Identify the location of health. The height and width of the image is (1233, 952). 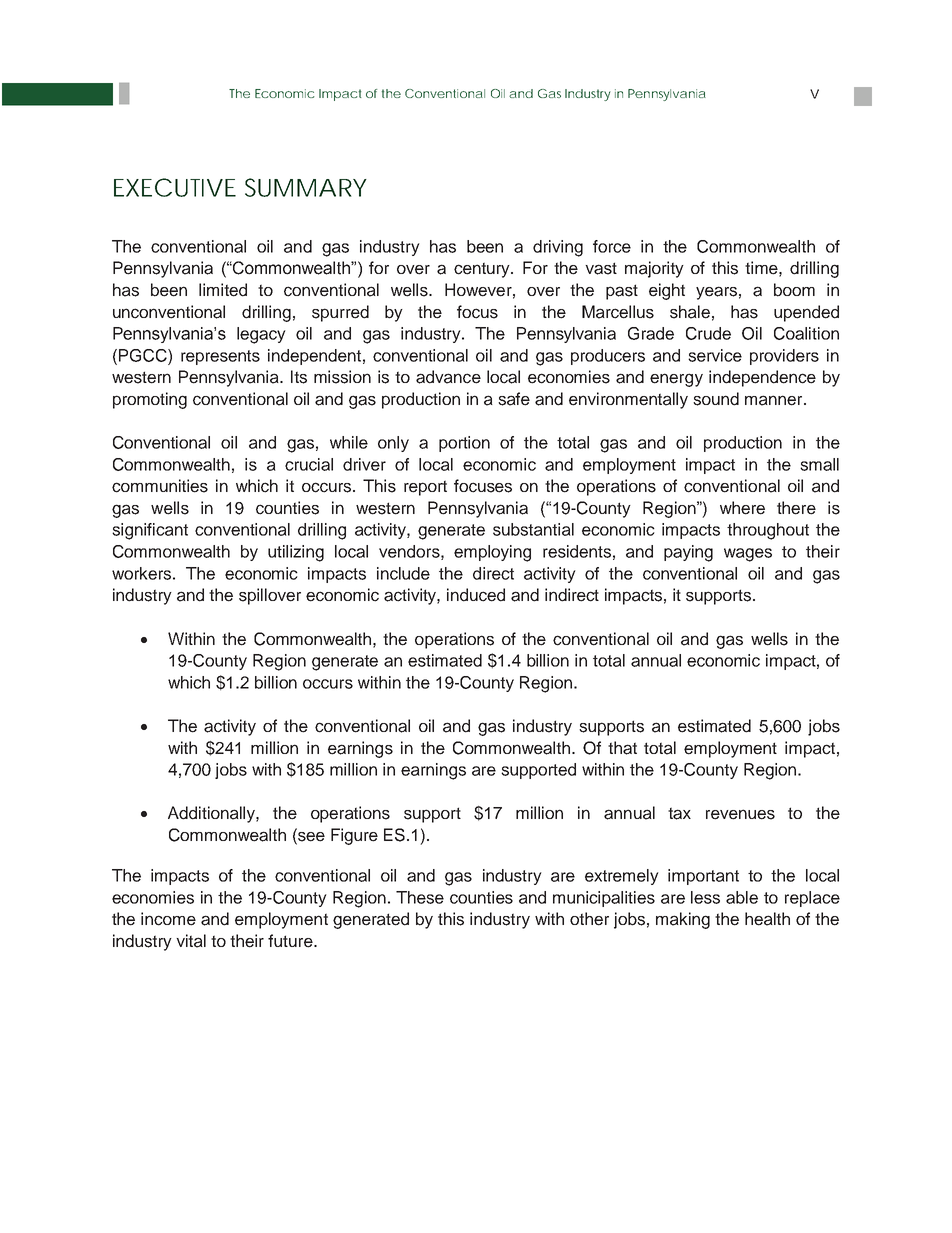
(767, 919).
